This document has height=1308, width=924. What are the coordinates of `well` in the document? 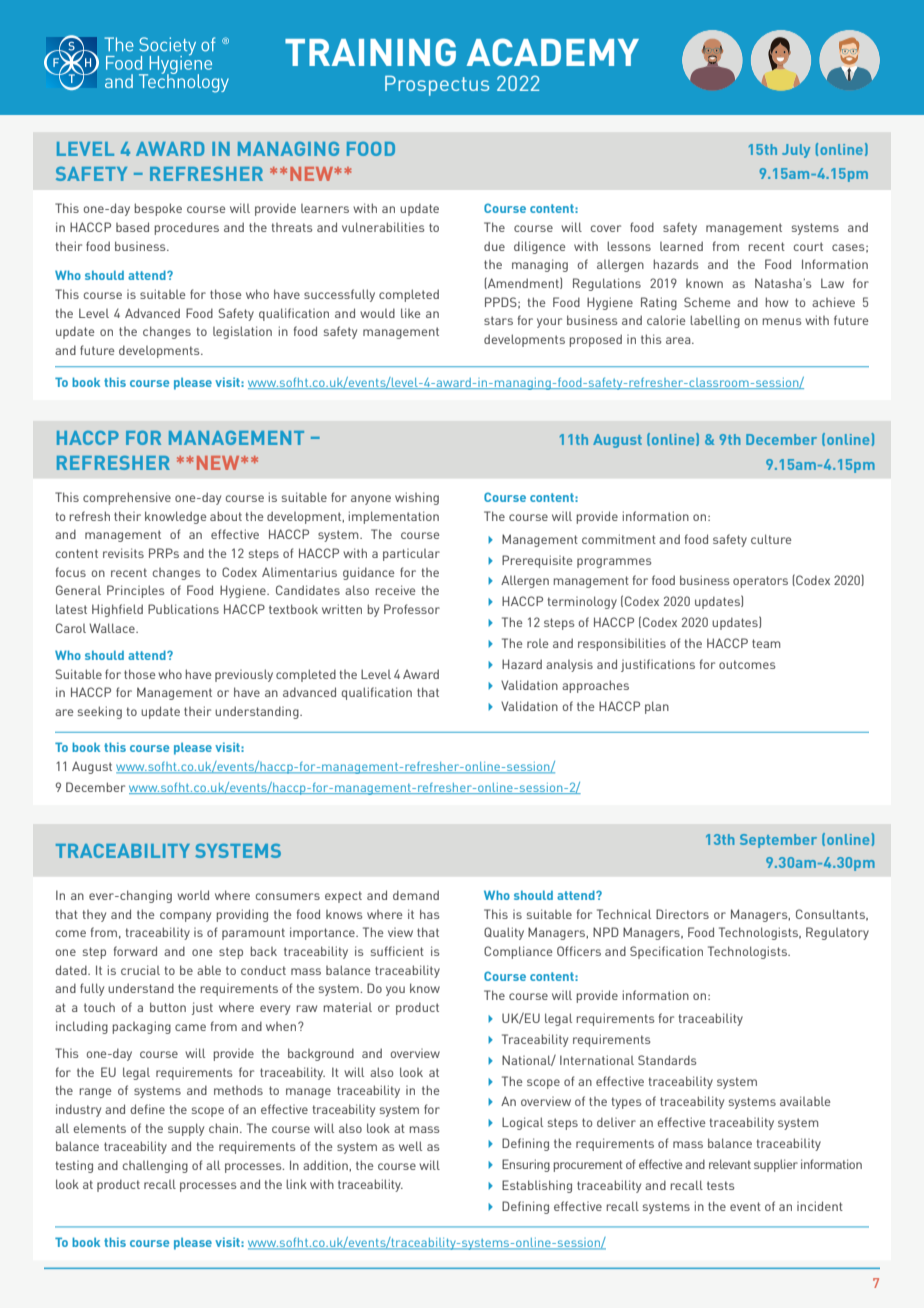 It's located at (410, 1146).
